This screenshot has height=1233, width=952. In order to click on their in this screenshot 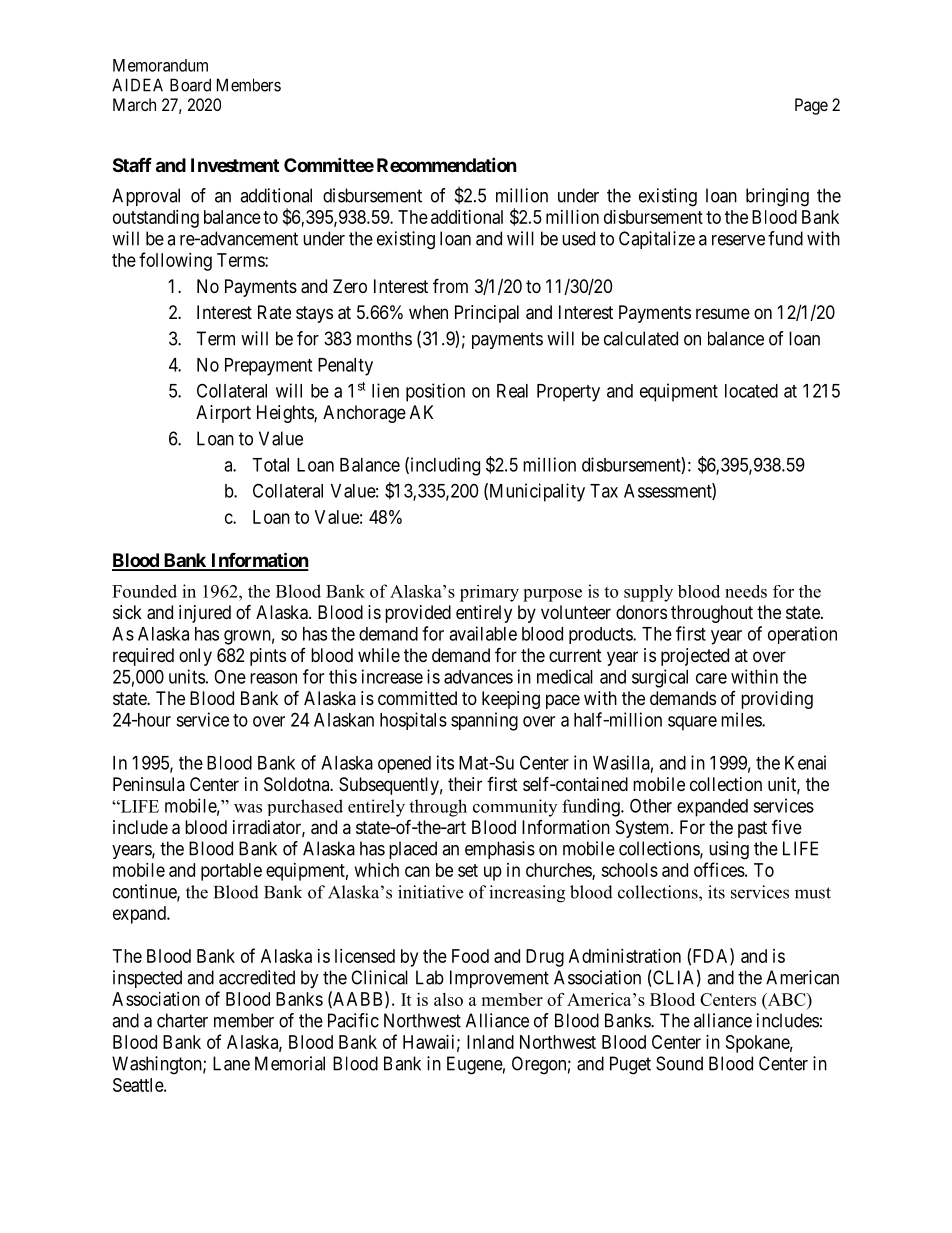, I will do `click(465, 784)`.
